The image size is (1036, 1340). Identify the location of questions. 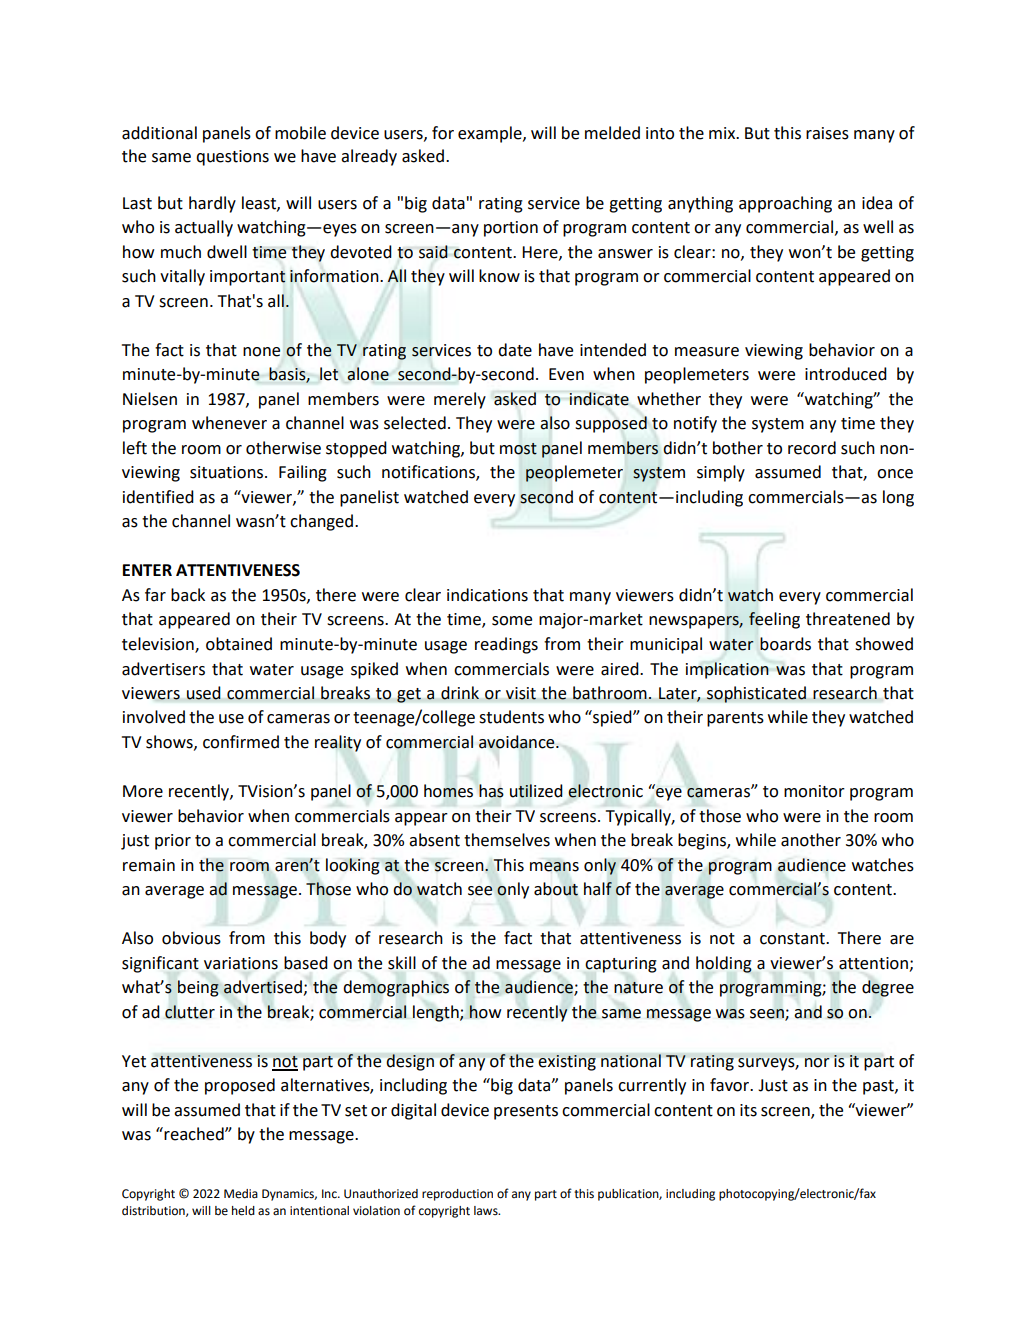
(232, 158).
